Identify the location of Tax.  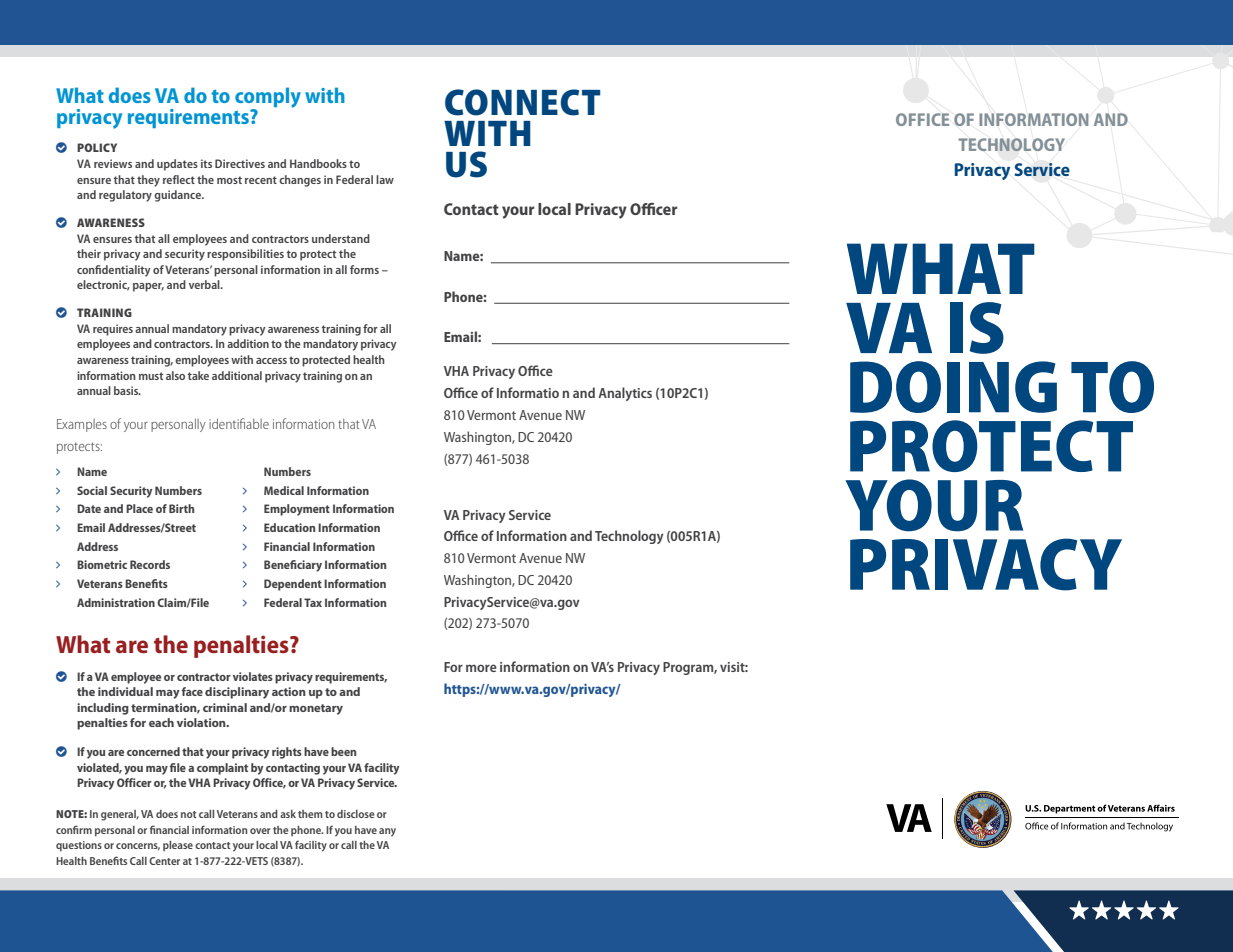
(313, 602).
